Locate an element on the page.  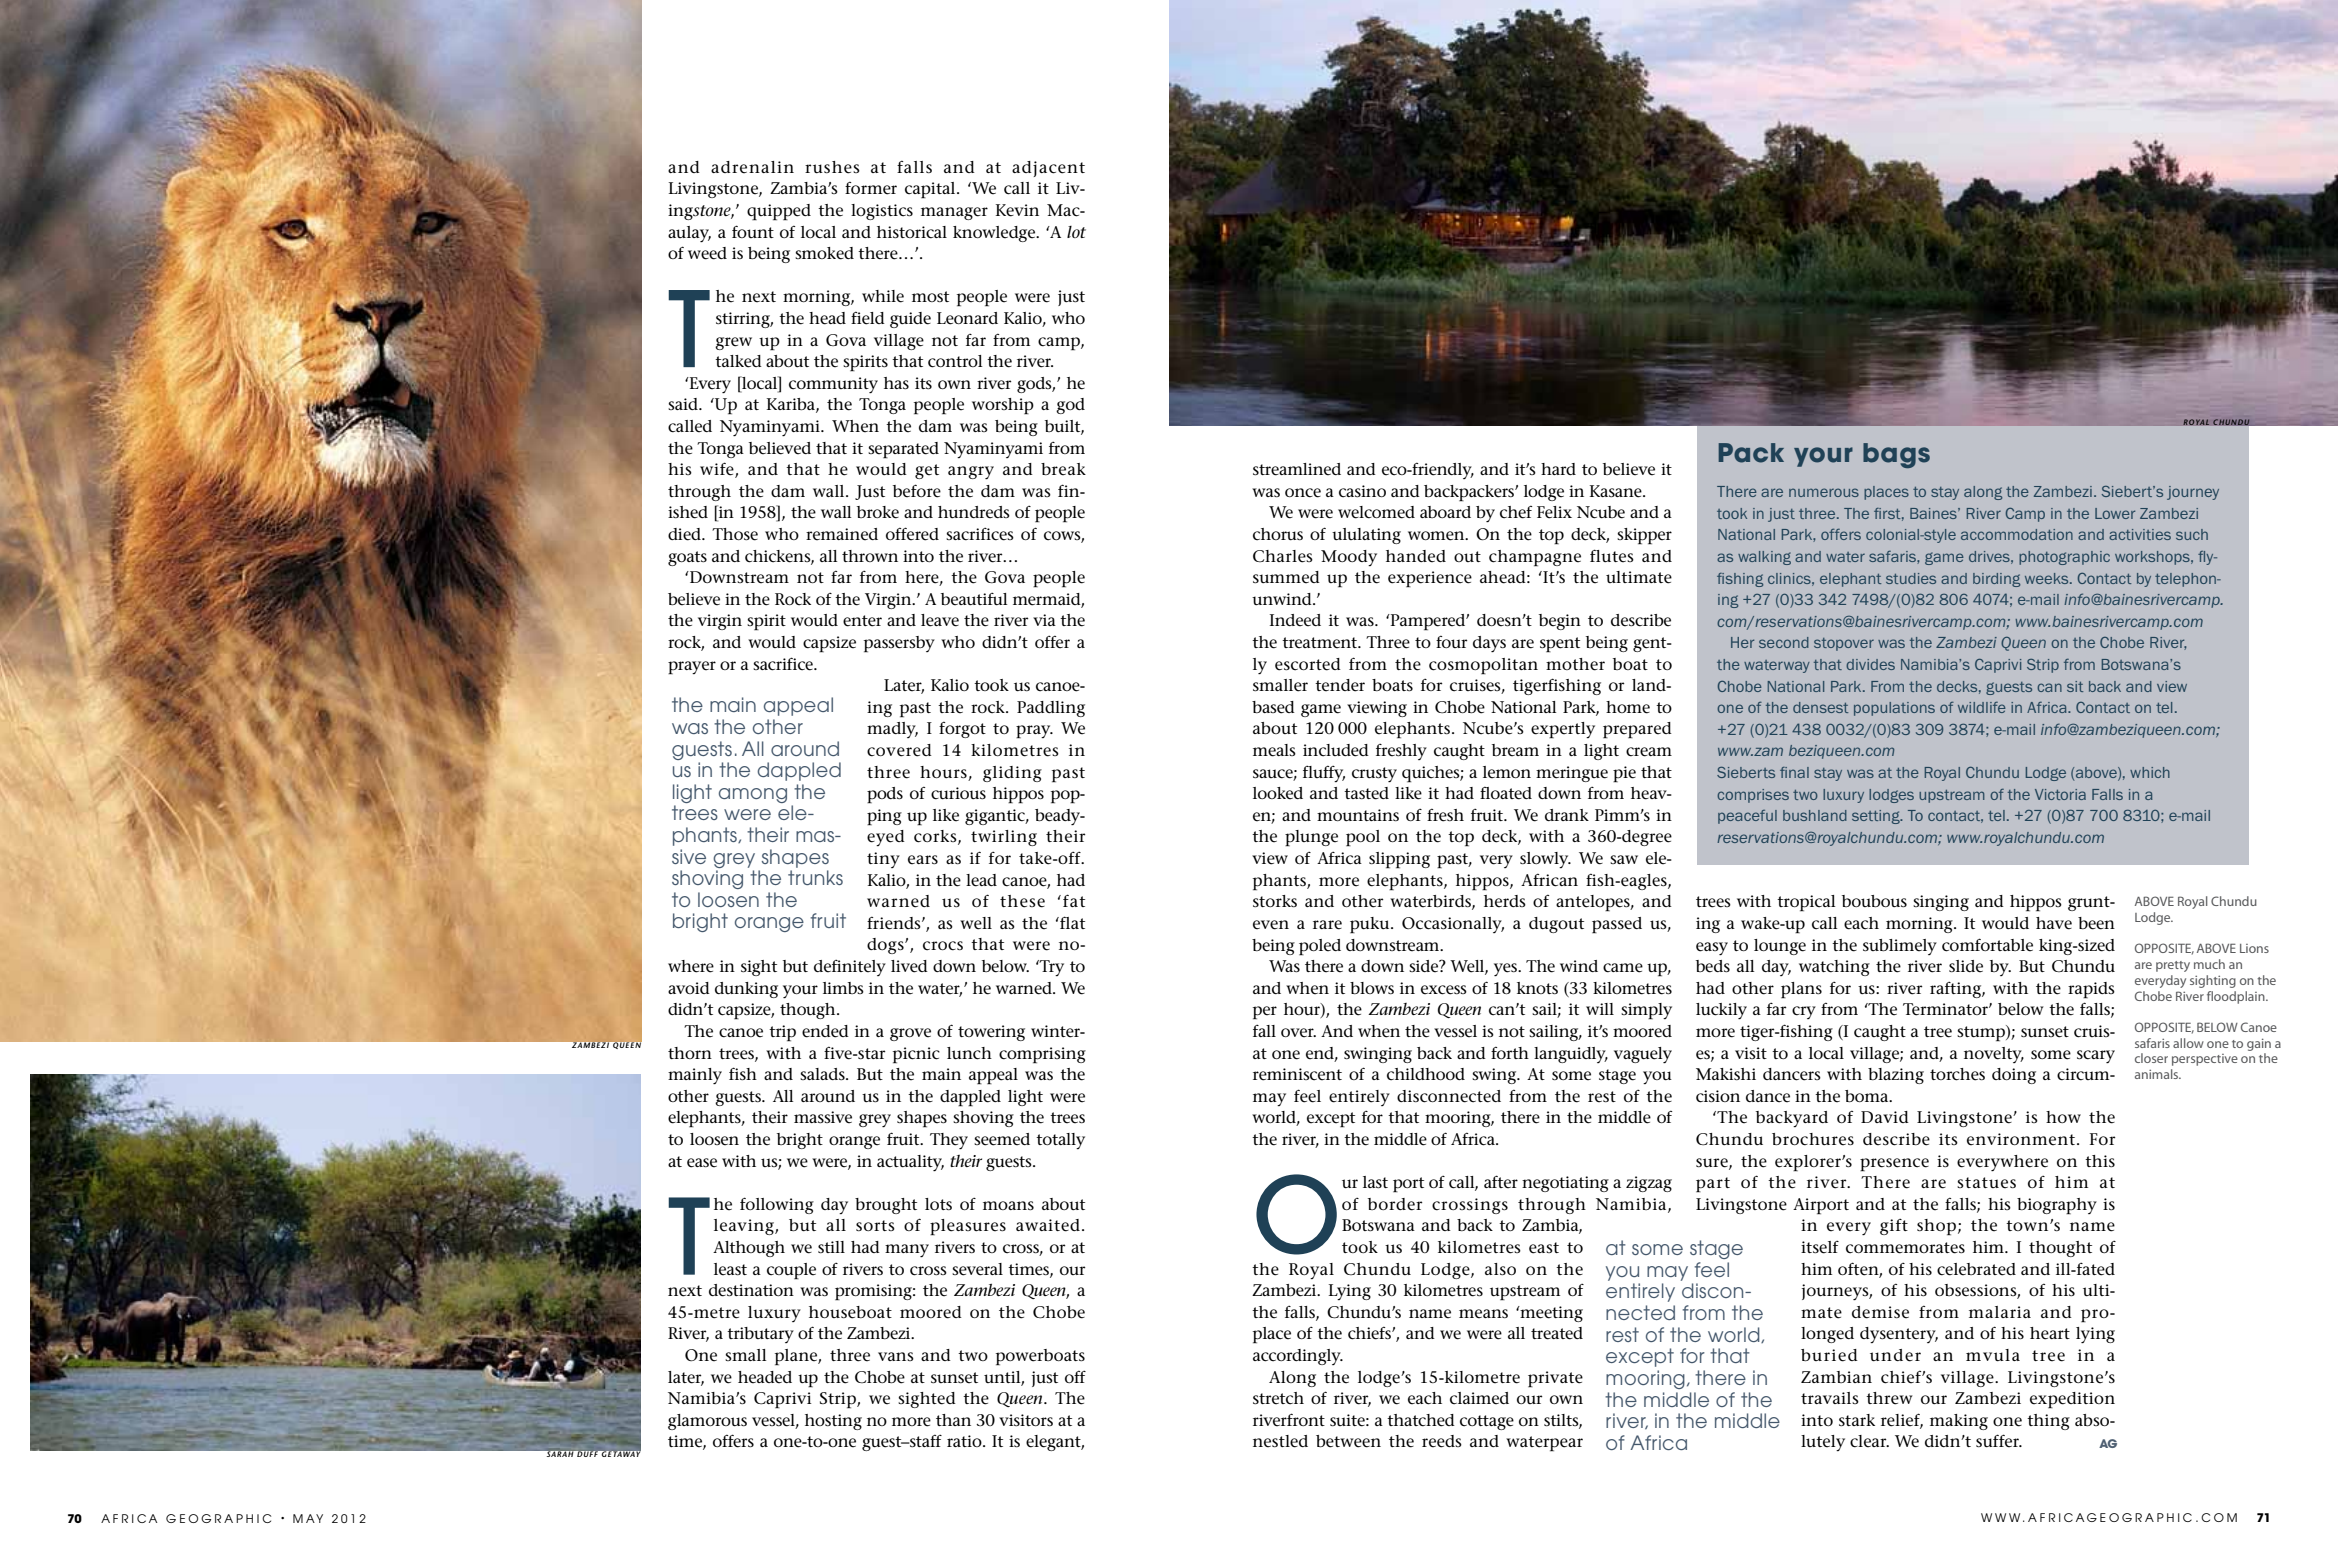
broke is located at coordinates (878, 512).
